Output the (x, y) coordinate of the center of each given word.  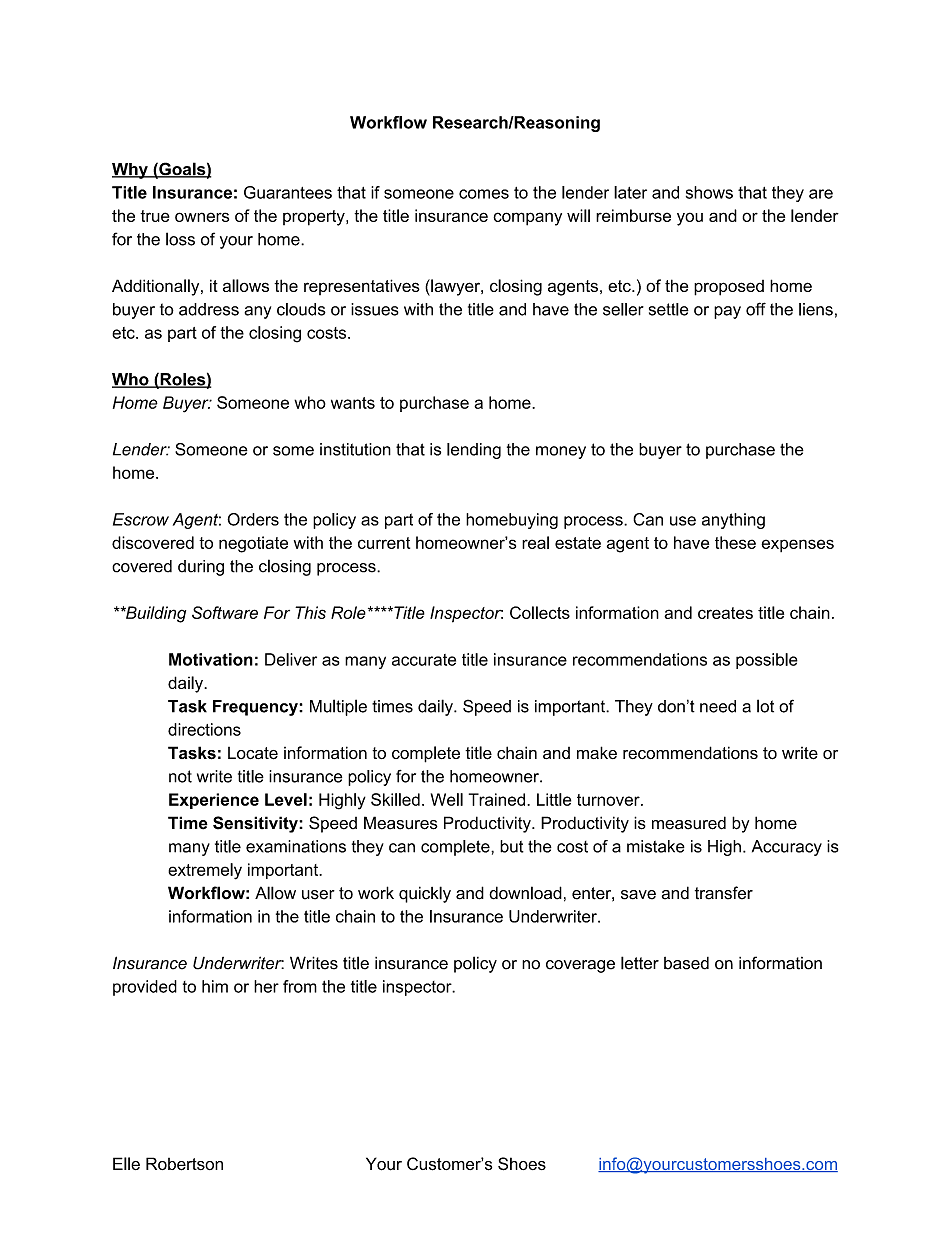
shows (709, 192)
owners (202, 217)
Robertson (184, 1164)
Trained (498, 799)
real (535, 542)
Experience (214, 801)
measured (689, 823)
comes (484, 194)
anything (733, 521)
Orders (253, 519)
